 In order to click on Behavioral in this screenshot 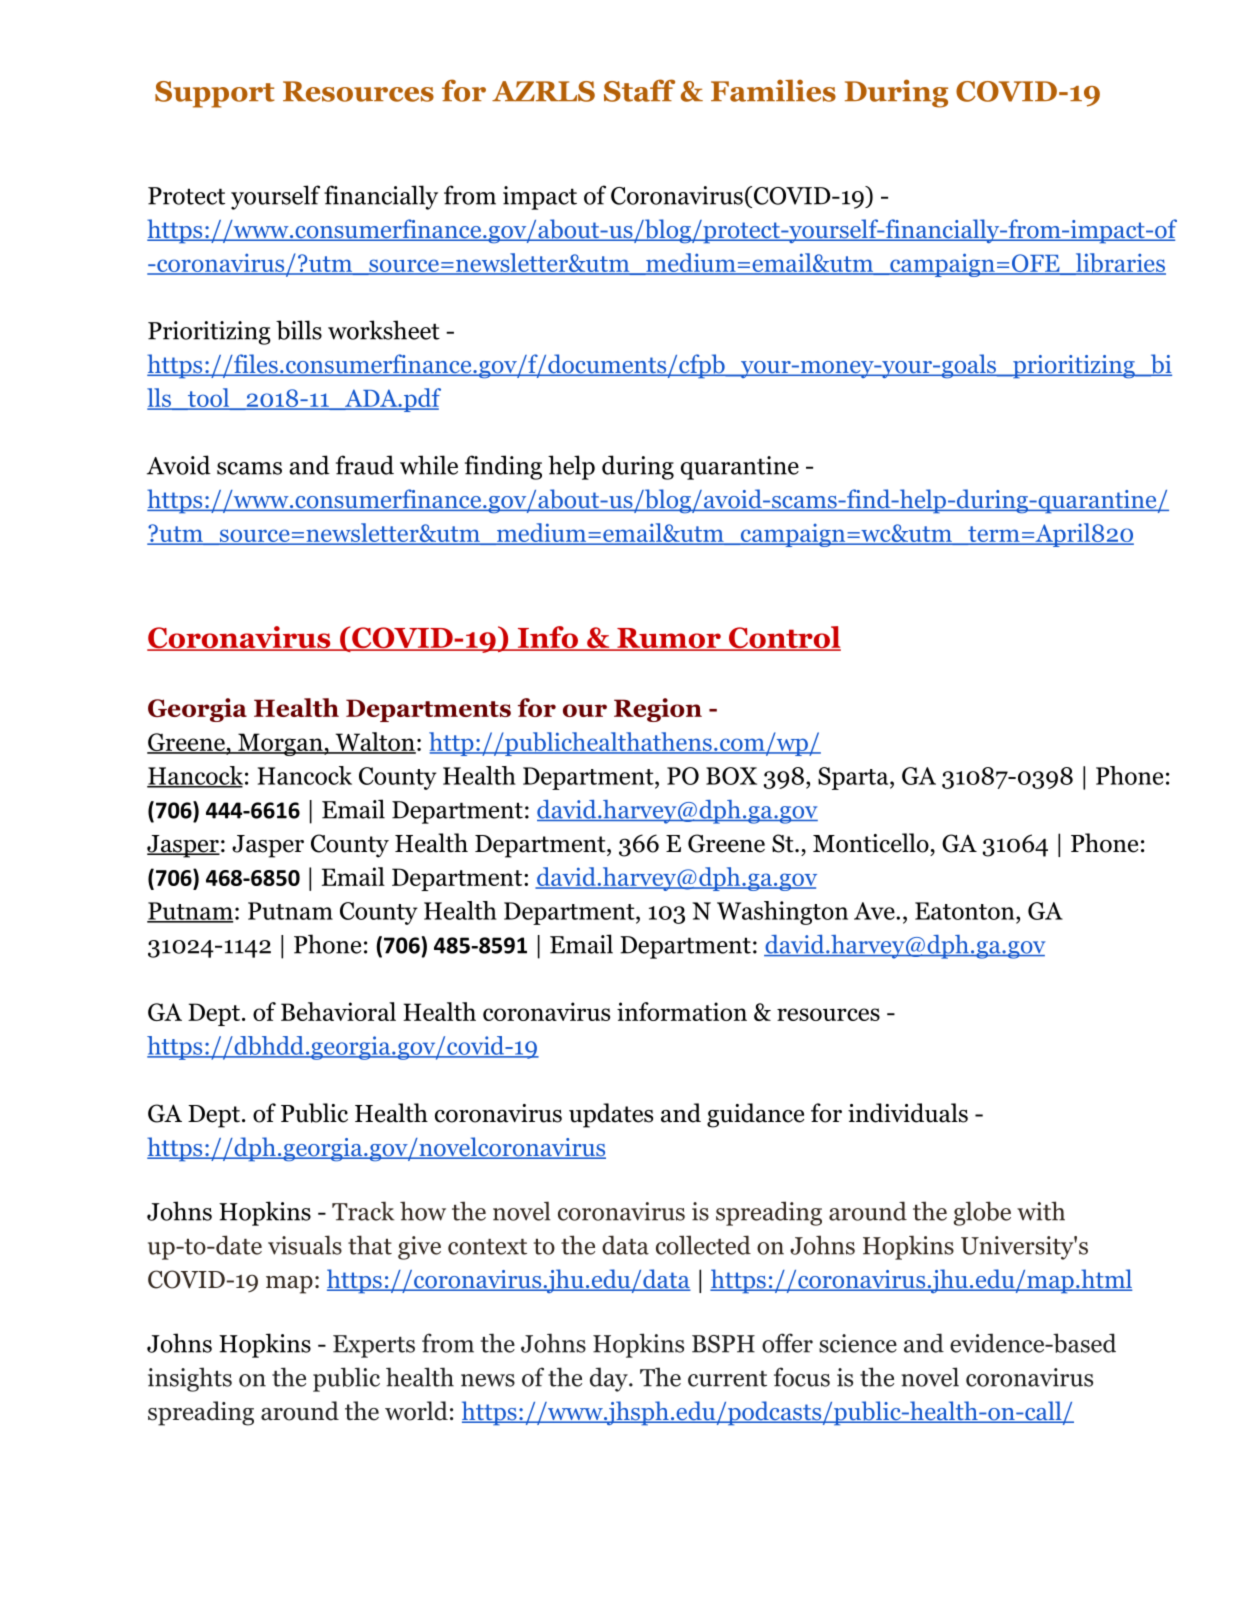, I will do `click(338, 1011)`.
